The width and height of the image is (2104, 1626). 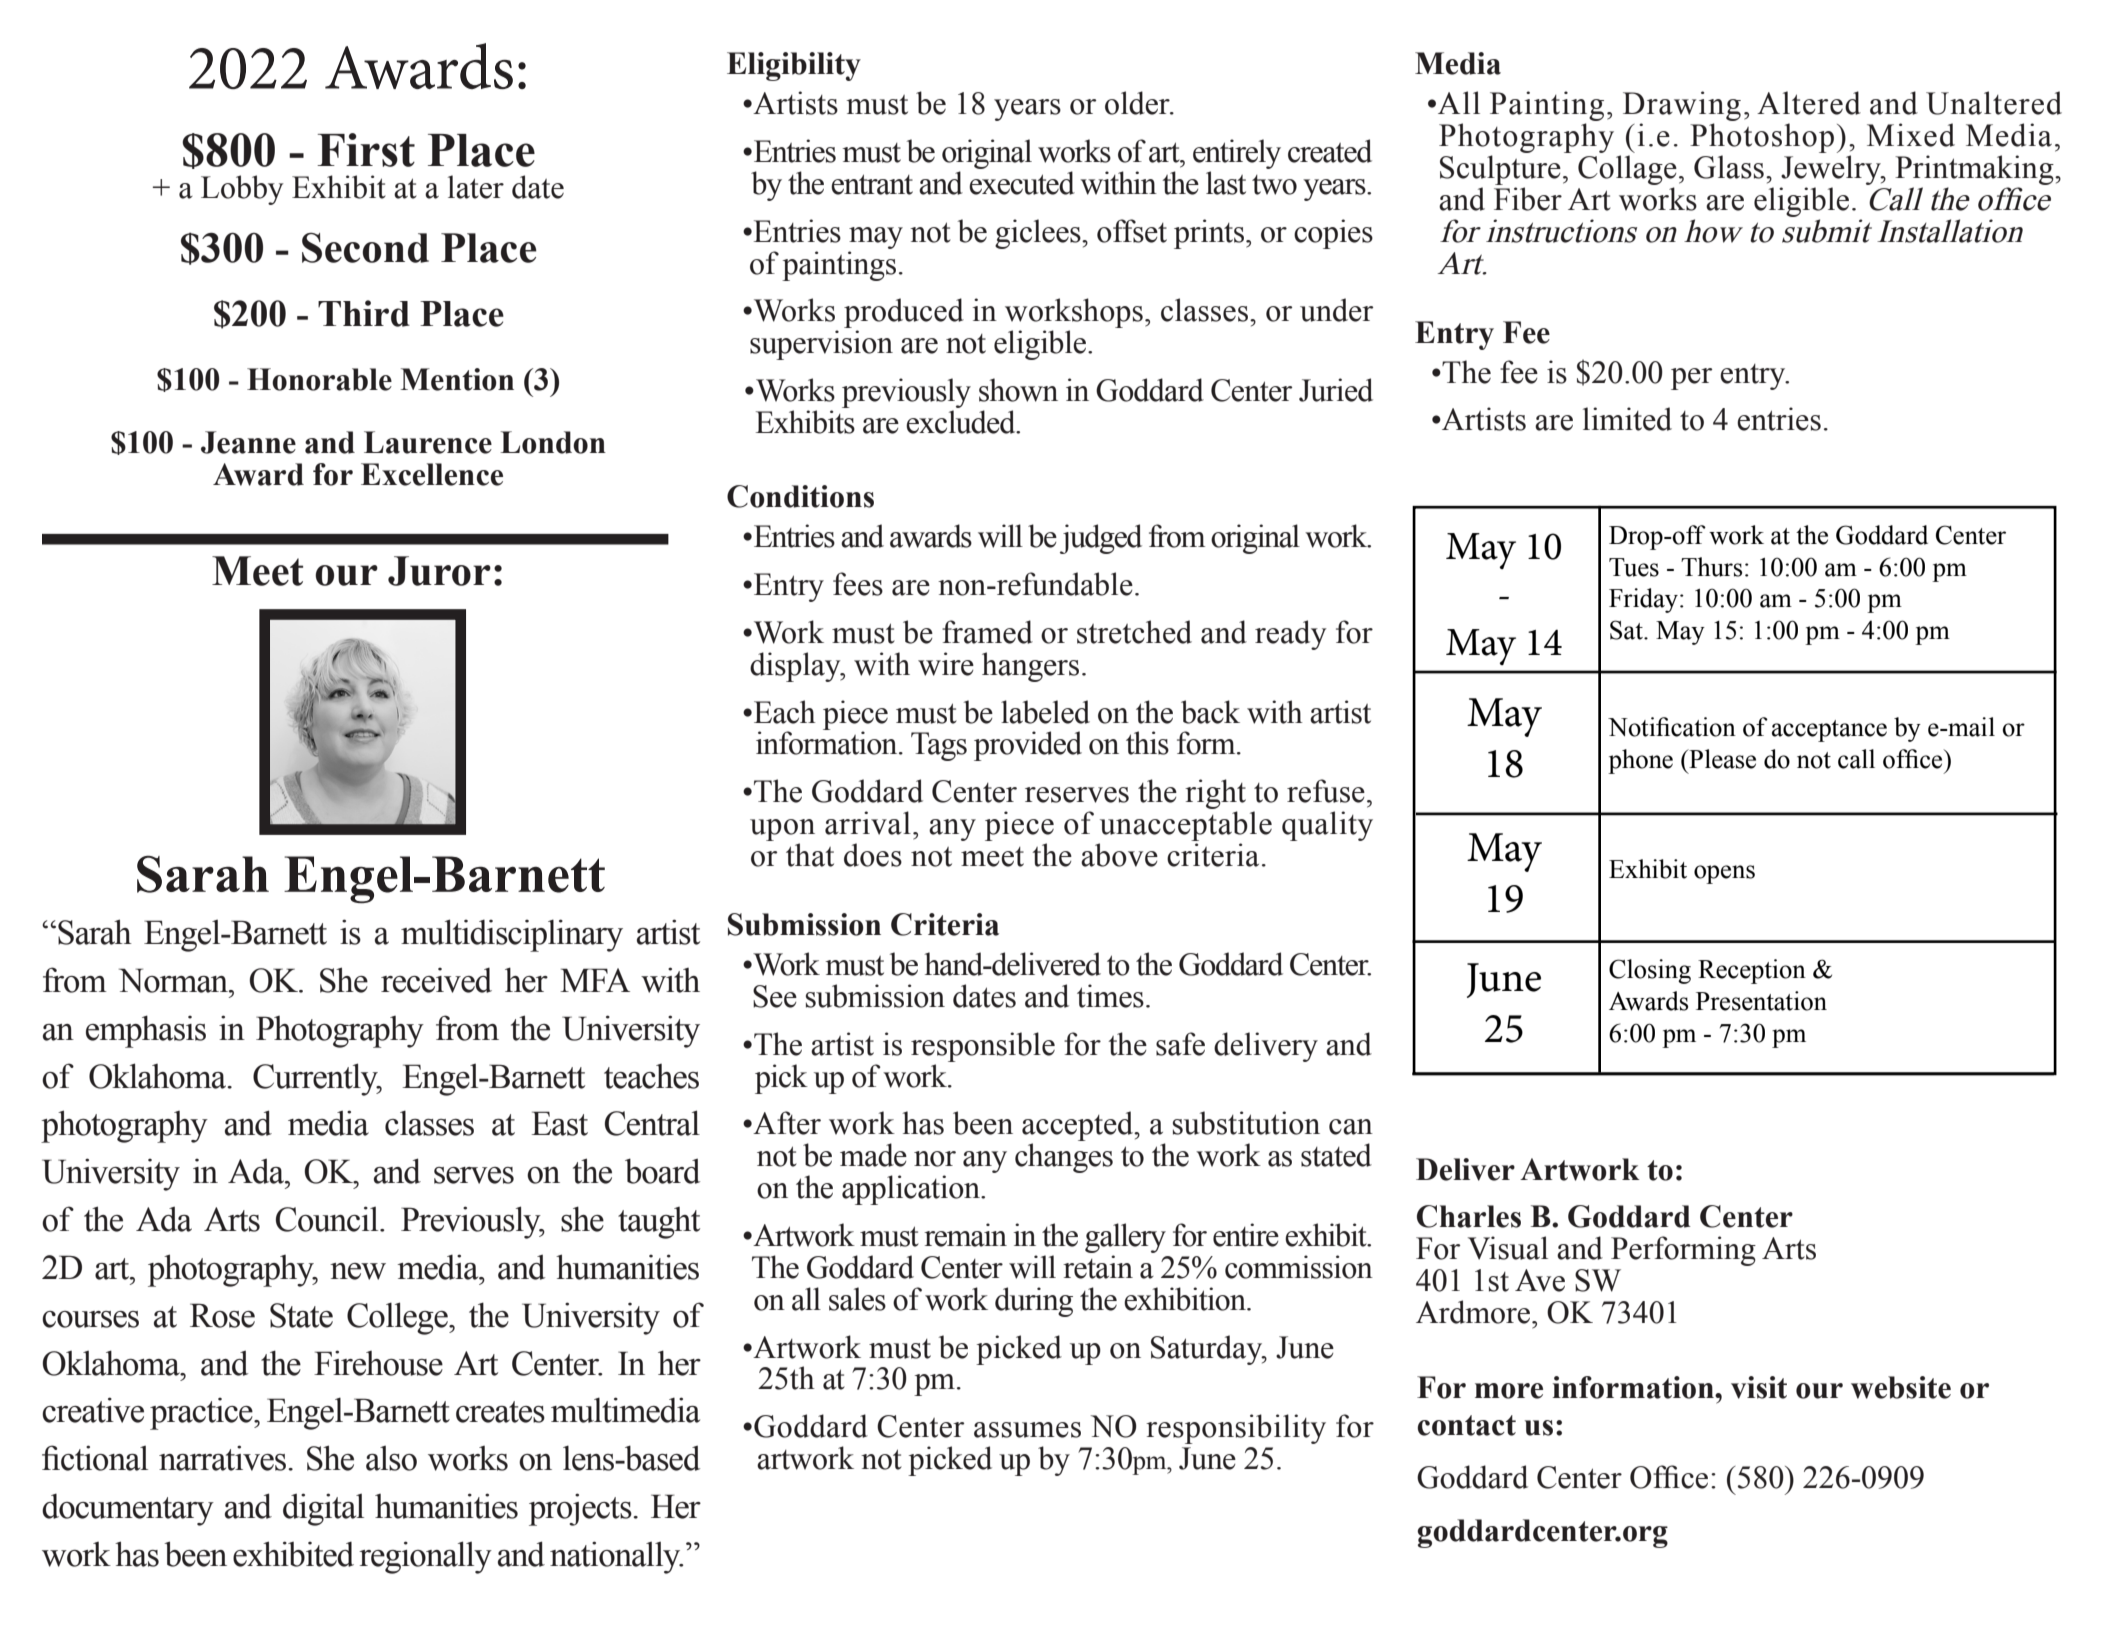 What do you see at coordinates (1027, 1430) in the image?
I see `assumes` at bounding box center [1027, 1430].
